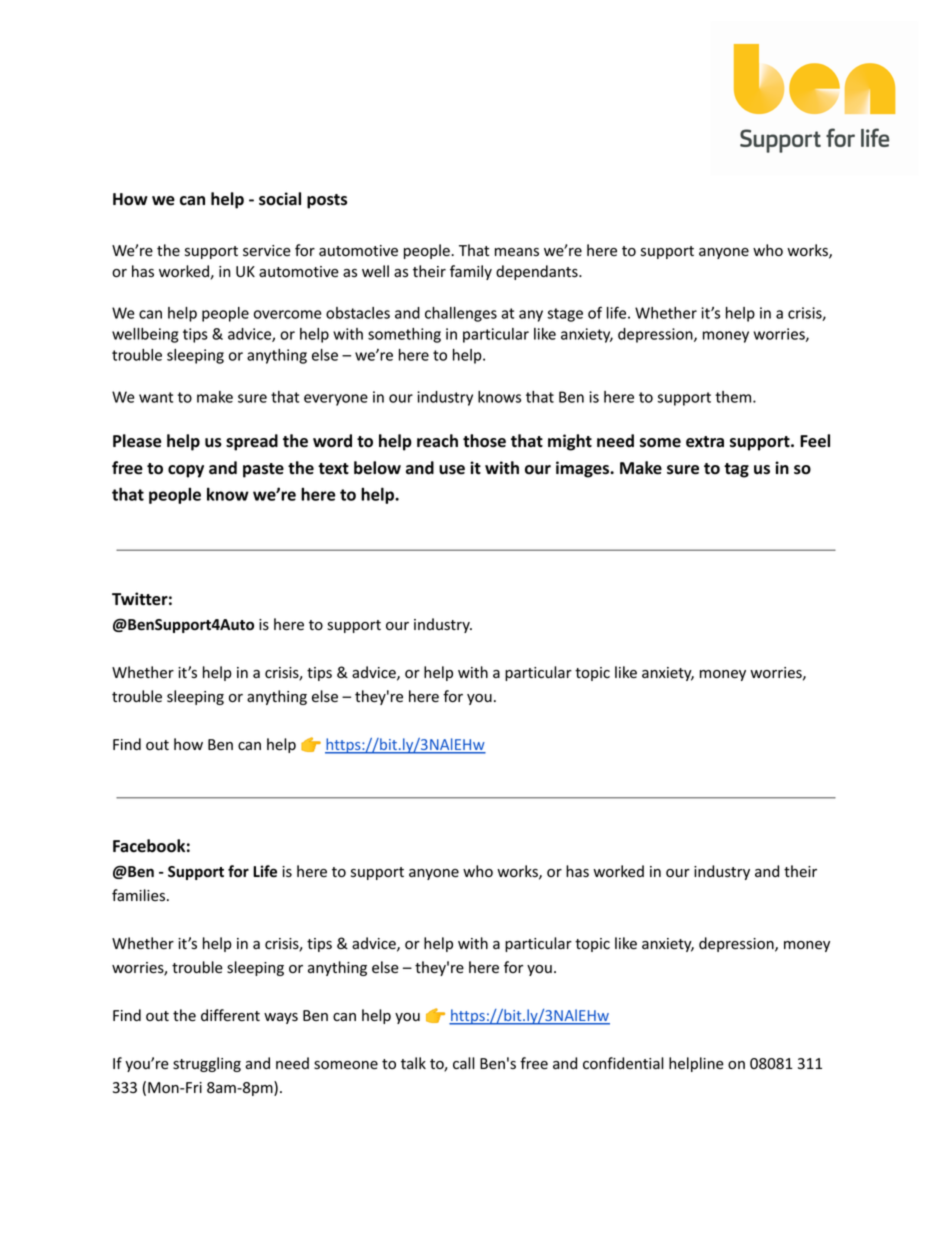 The height and width of the screenshot is (1233, 952). Describe the element at coordinates (281, 1018) in the screenshot. I see `ways` at that location.
